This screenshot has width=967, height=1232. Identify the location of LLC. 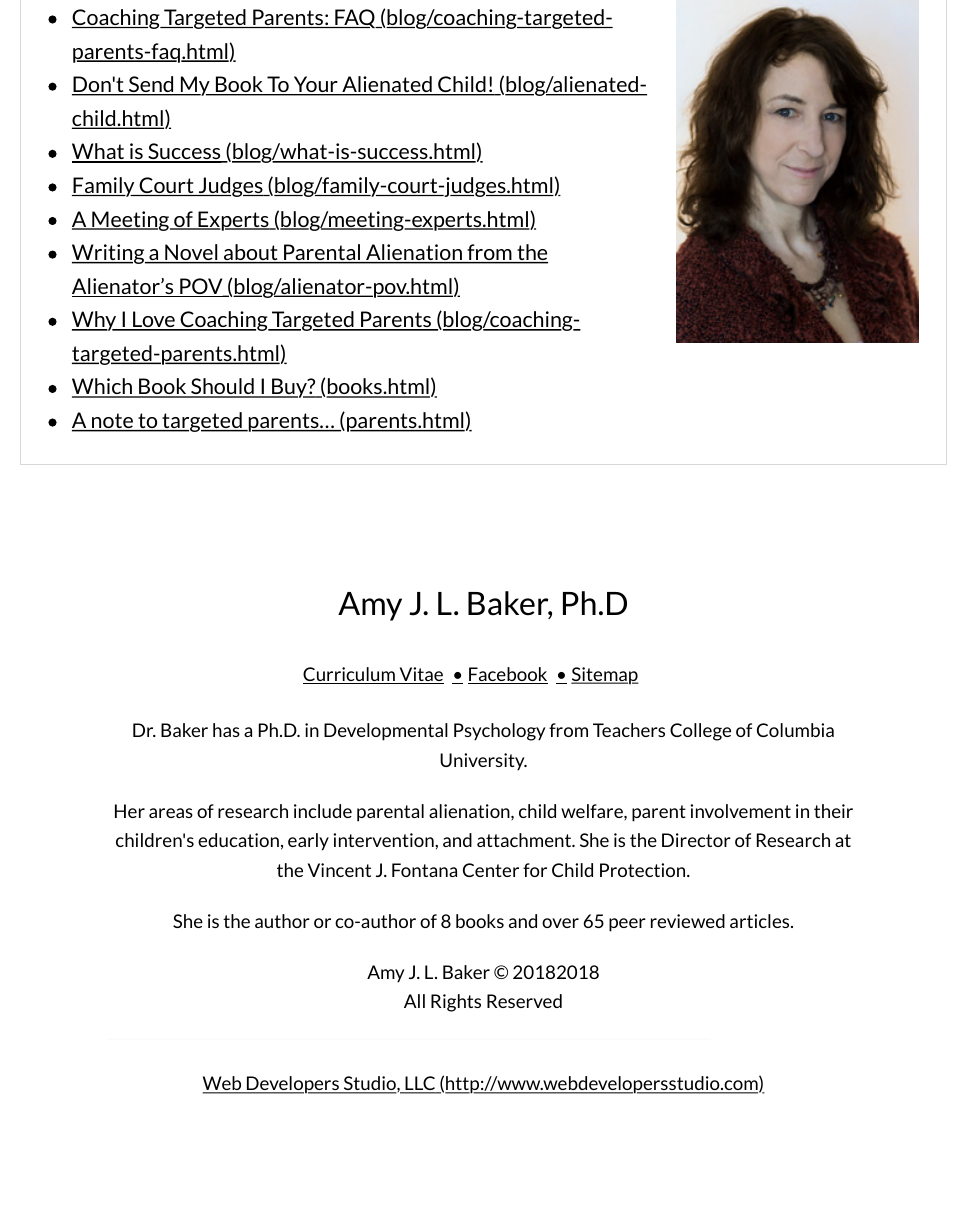
(420, 1085).
